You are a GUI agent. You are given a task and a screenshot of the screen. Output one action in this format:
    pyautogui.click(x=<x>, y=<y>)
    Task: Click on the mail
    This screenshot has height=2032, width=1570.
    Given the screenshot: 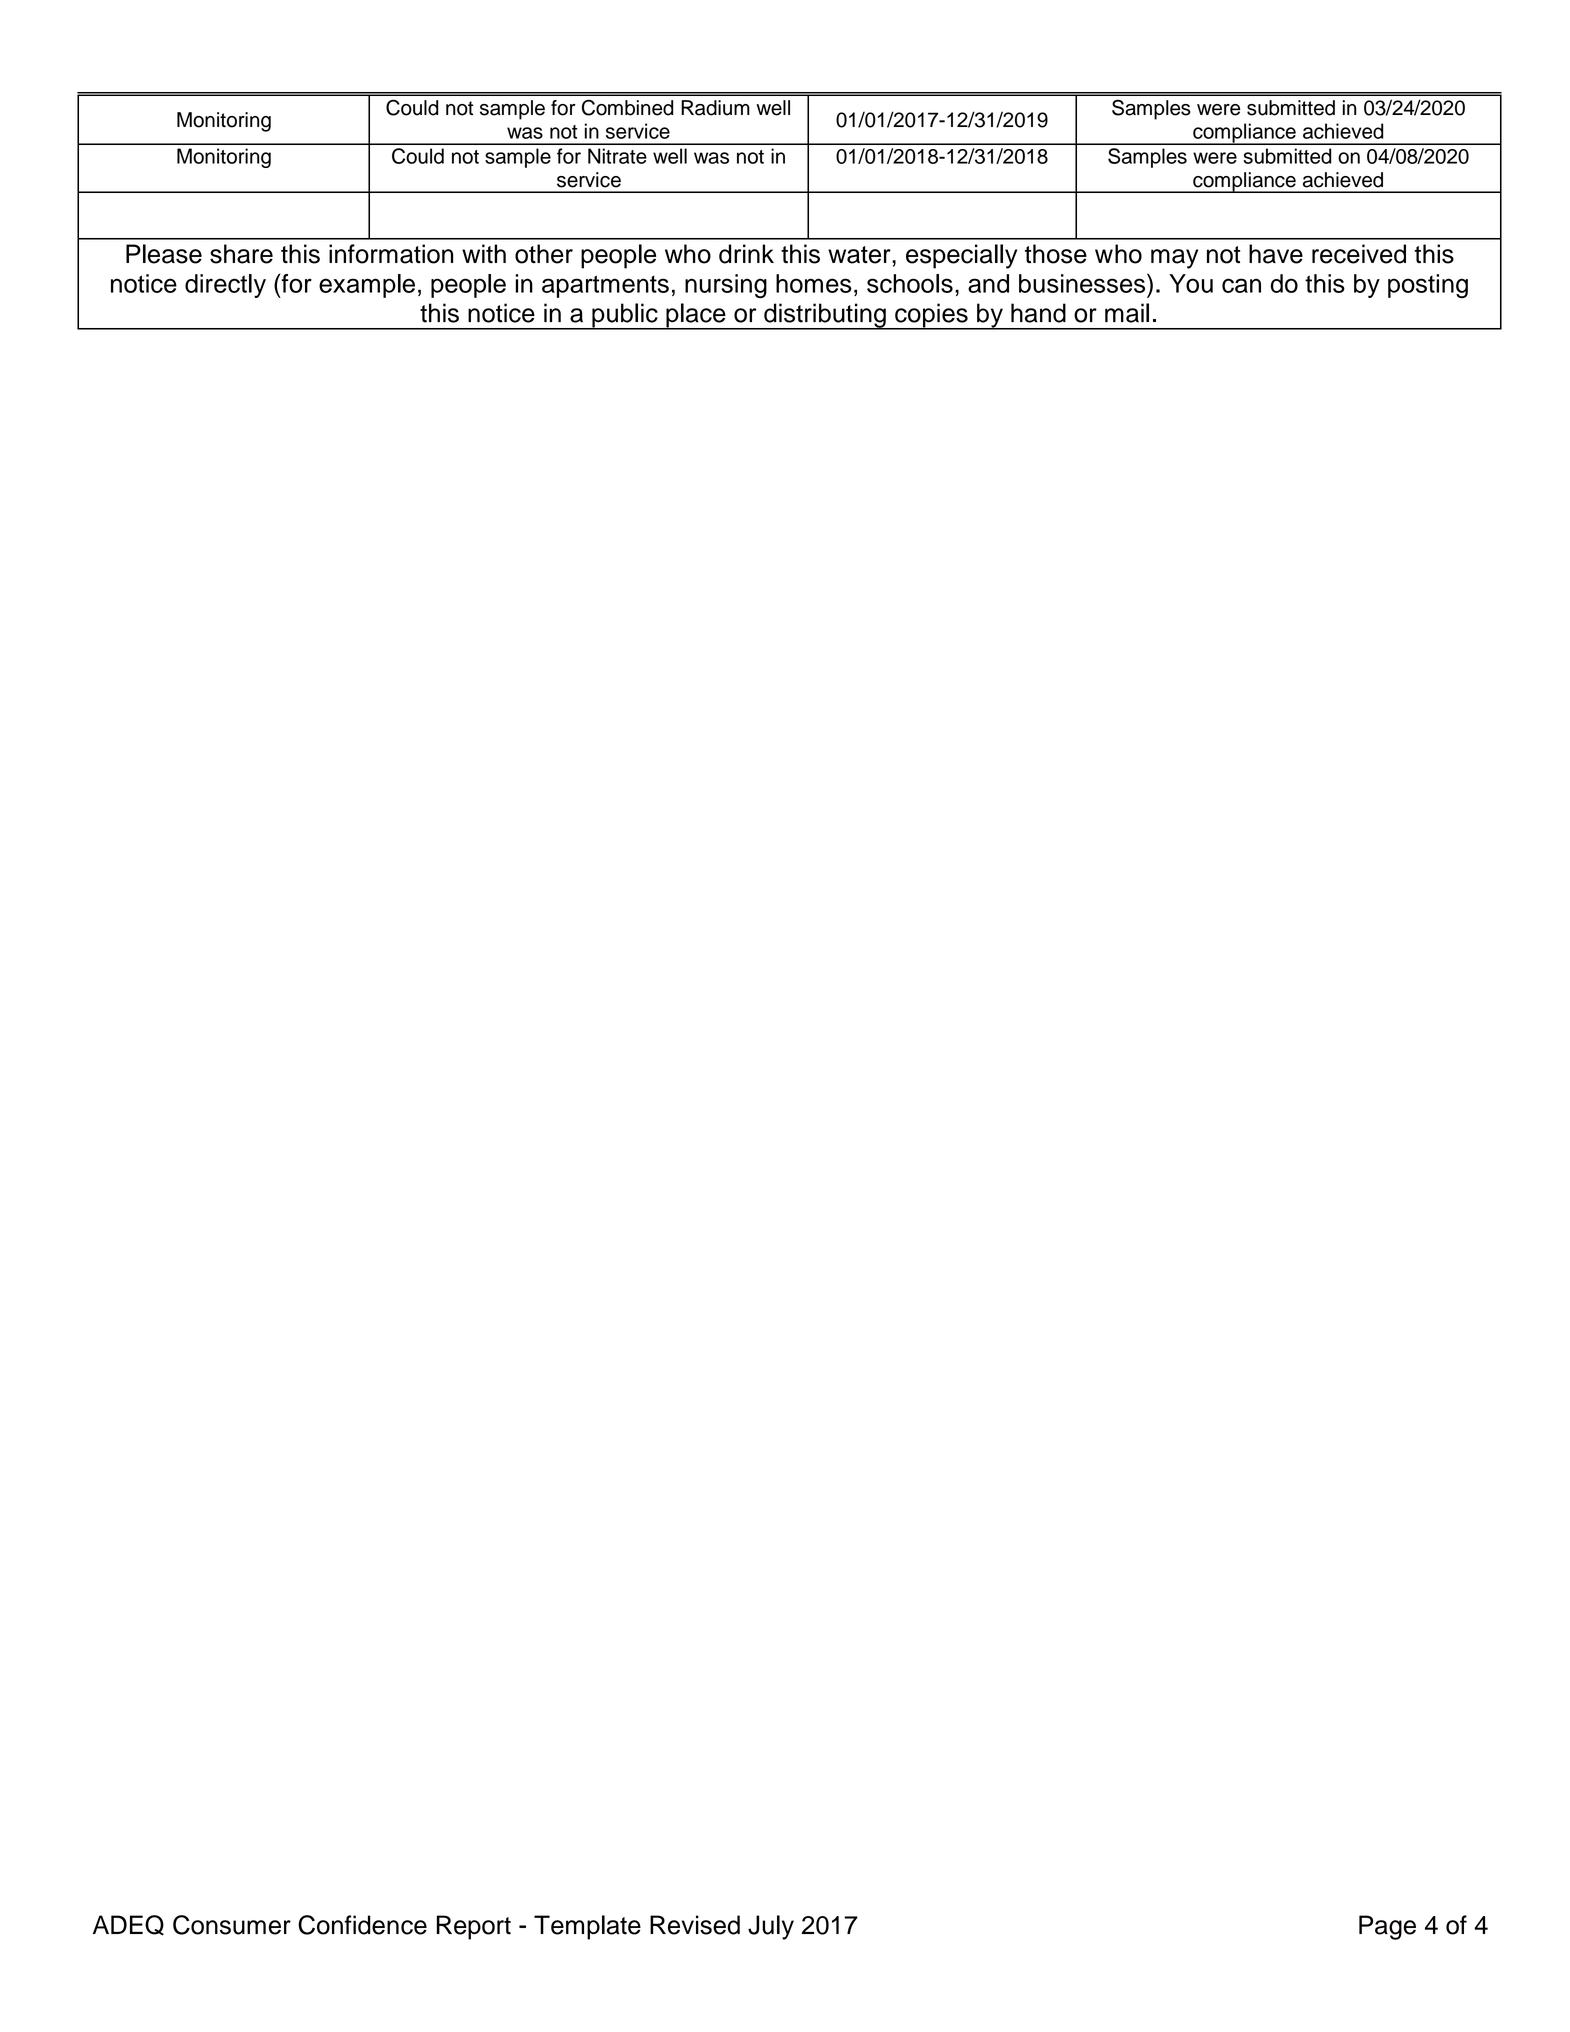 What is the action you would take?
    pyautogui.click(x=1127, y=313)
